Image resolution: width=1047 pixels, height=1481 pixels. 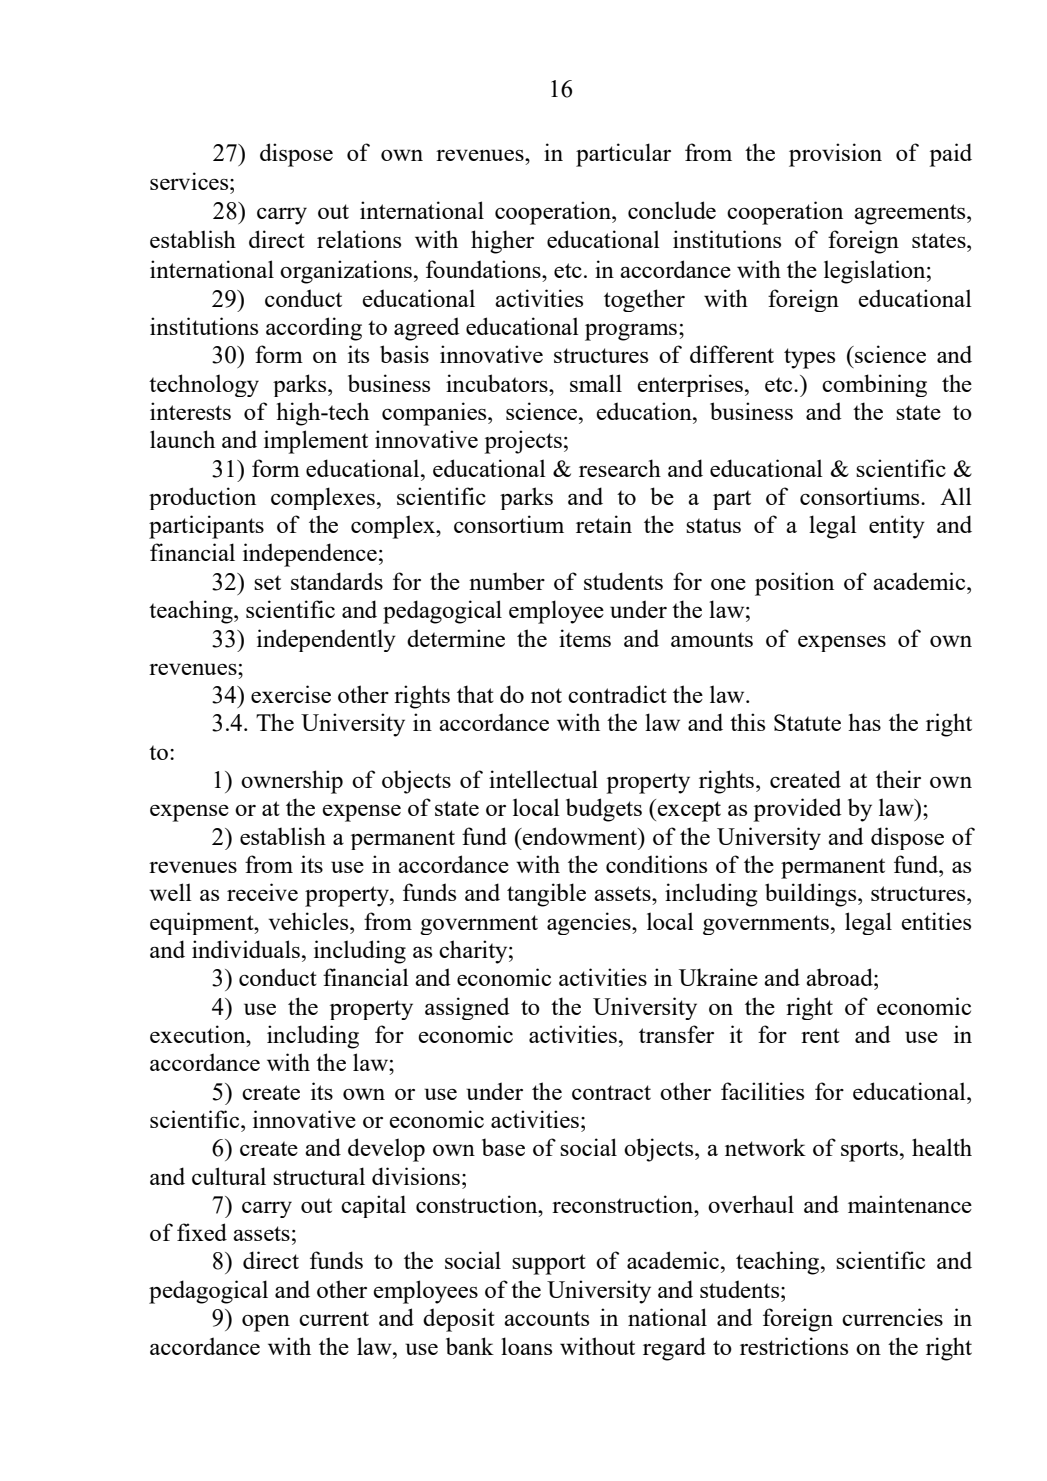 What do you see at coordinates (266, 1323) in the page?
I see `open` at bounding box center [266, 1323].
